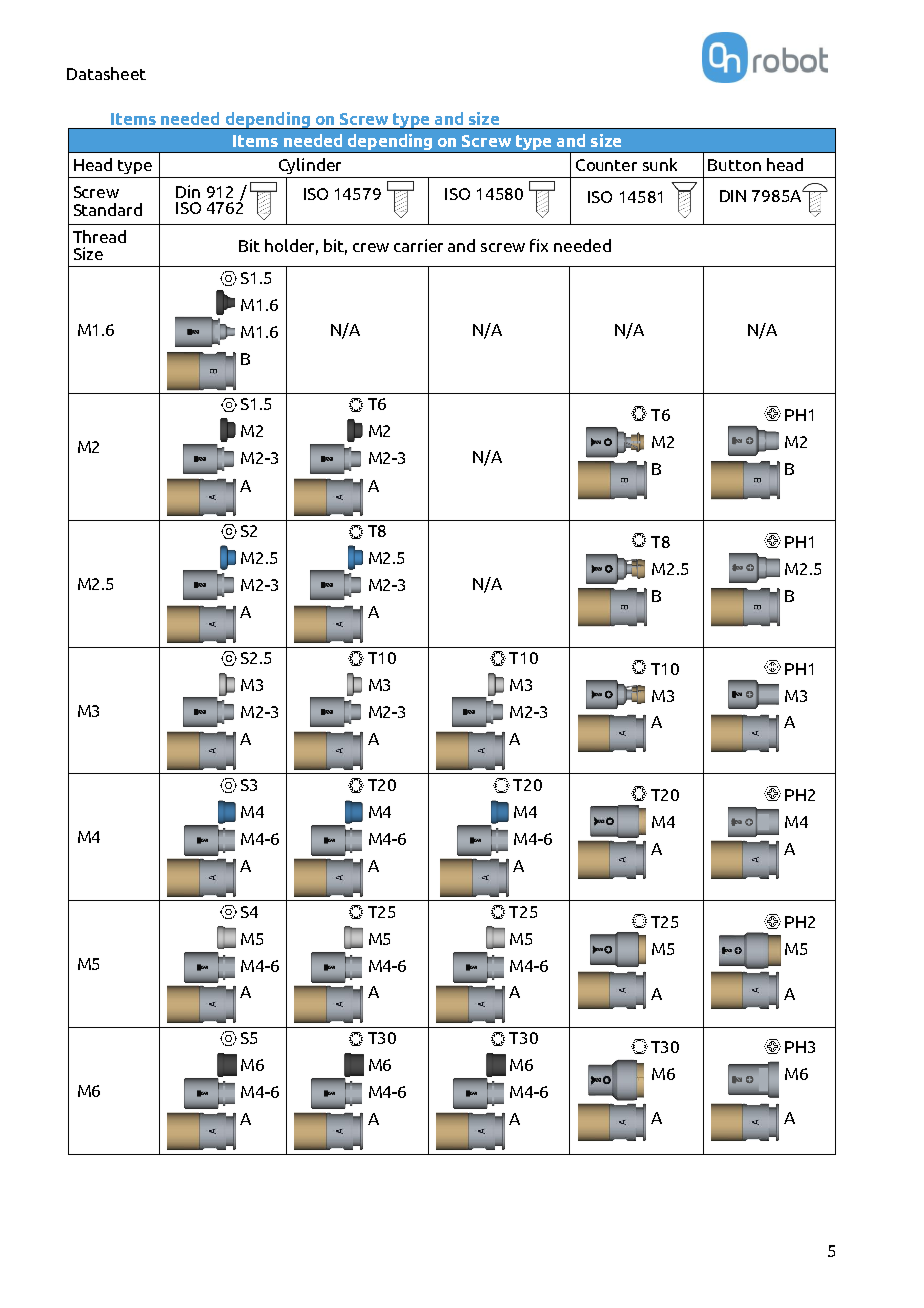 The width and height of the screenshot is (924, 1308). What do you see at coordinates (539, 245) in the screenshot?
I see `fix` at bounding box center [539, 245].
